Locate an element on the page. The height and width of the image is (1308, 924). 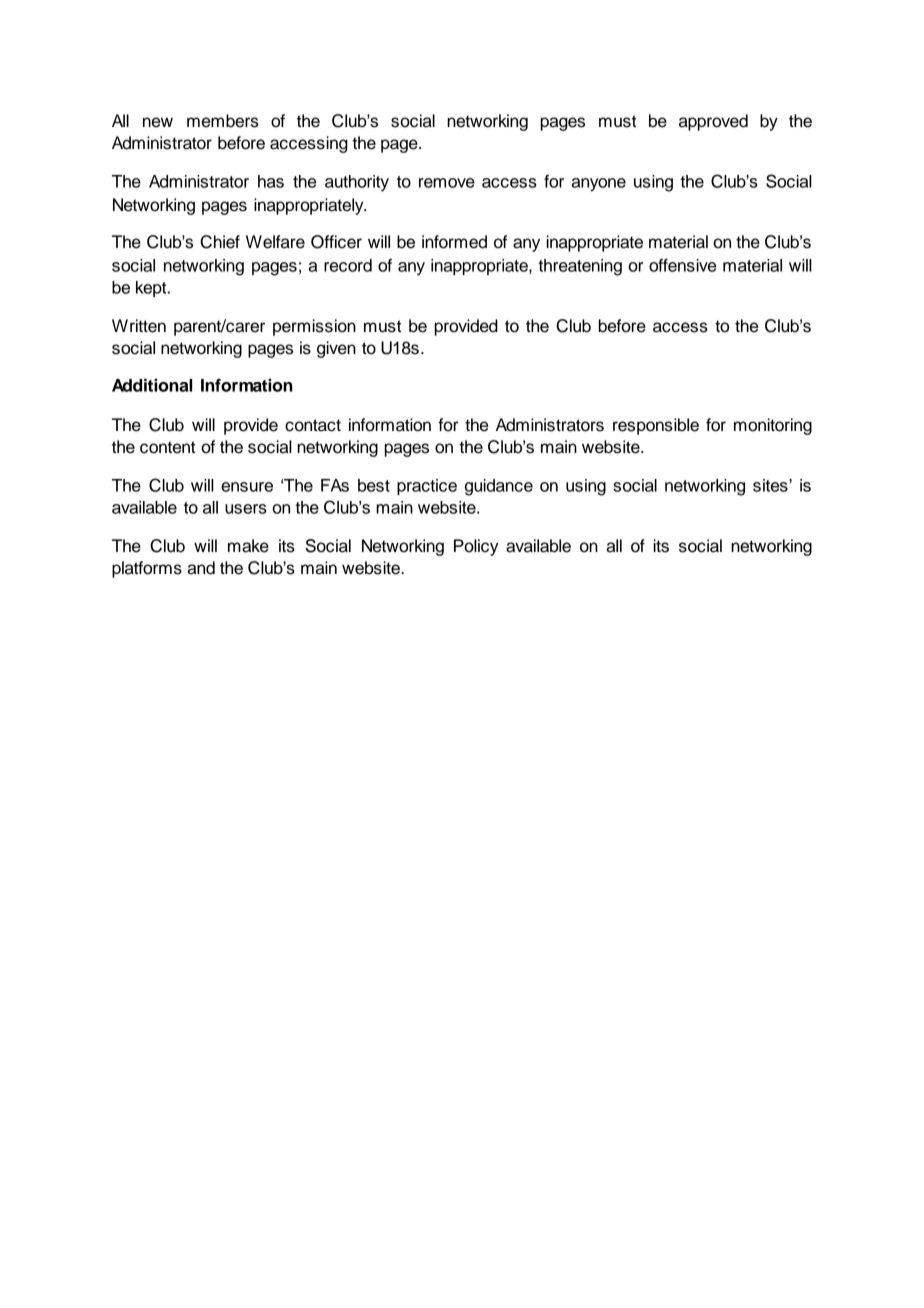
record is located at coordinates (348, 265).
